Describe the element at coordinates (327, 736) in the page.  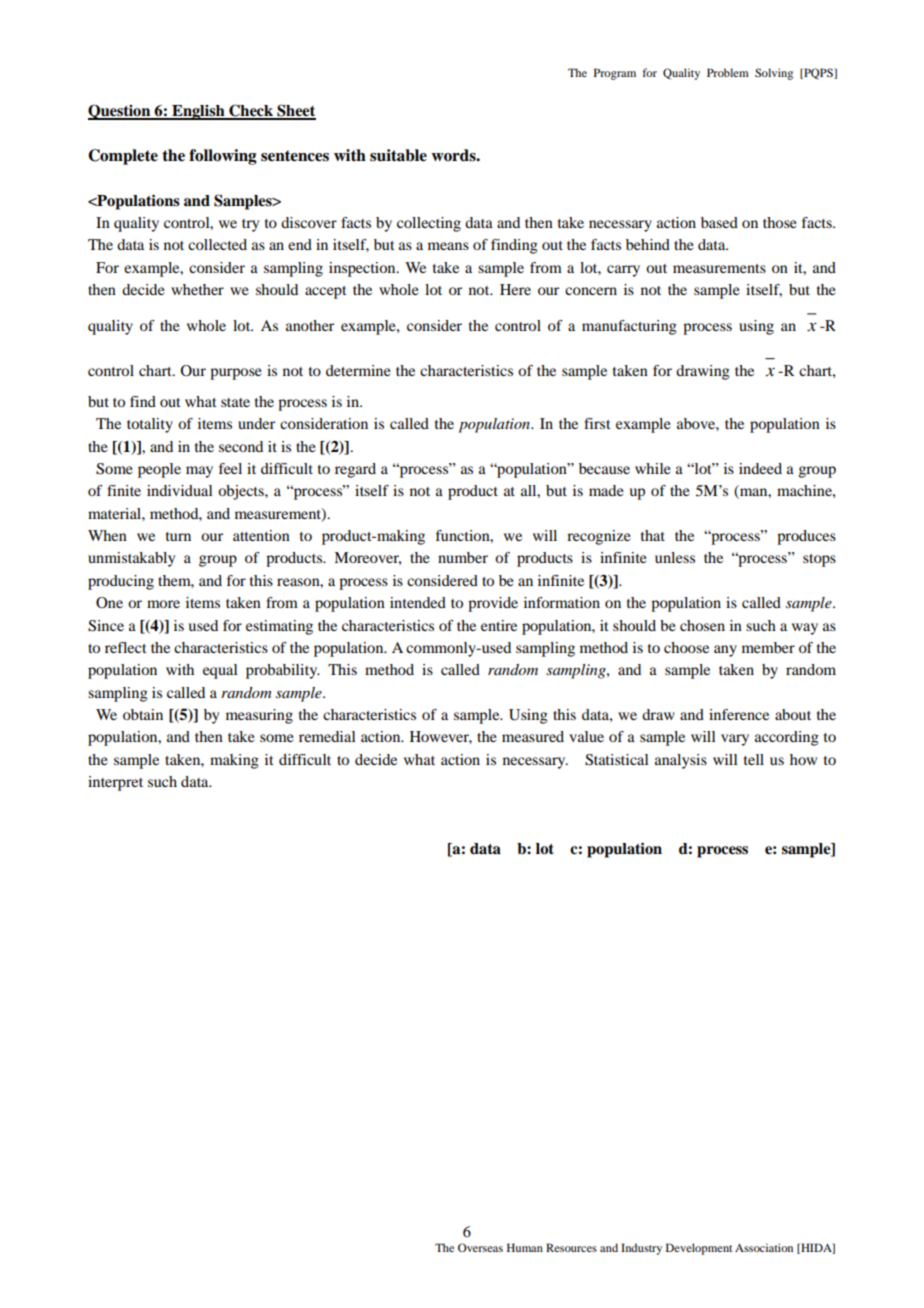
I see `remedial` at that location.
